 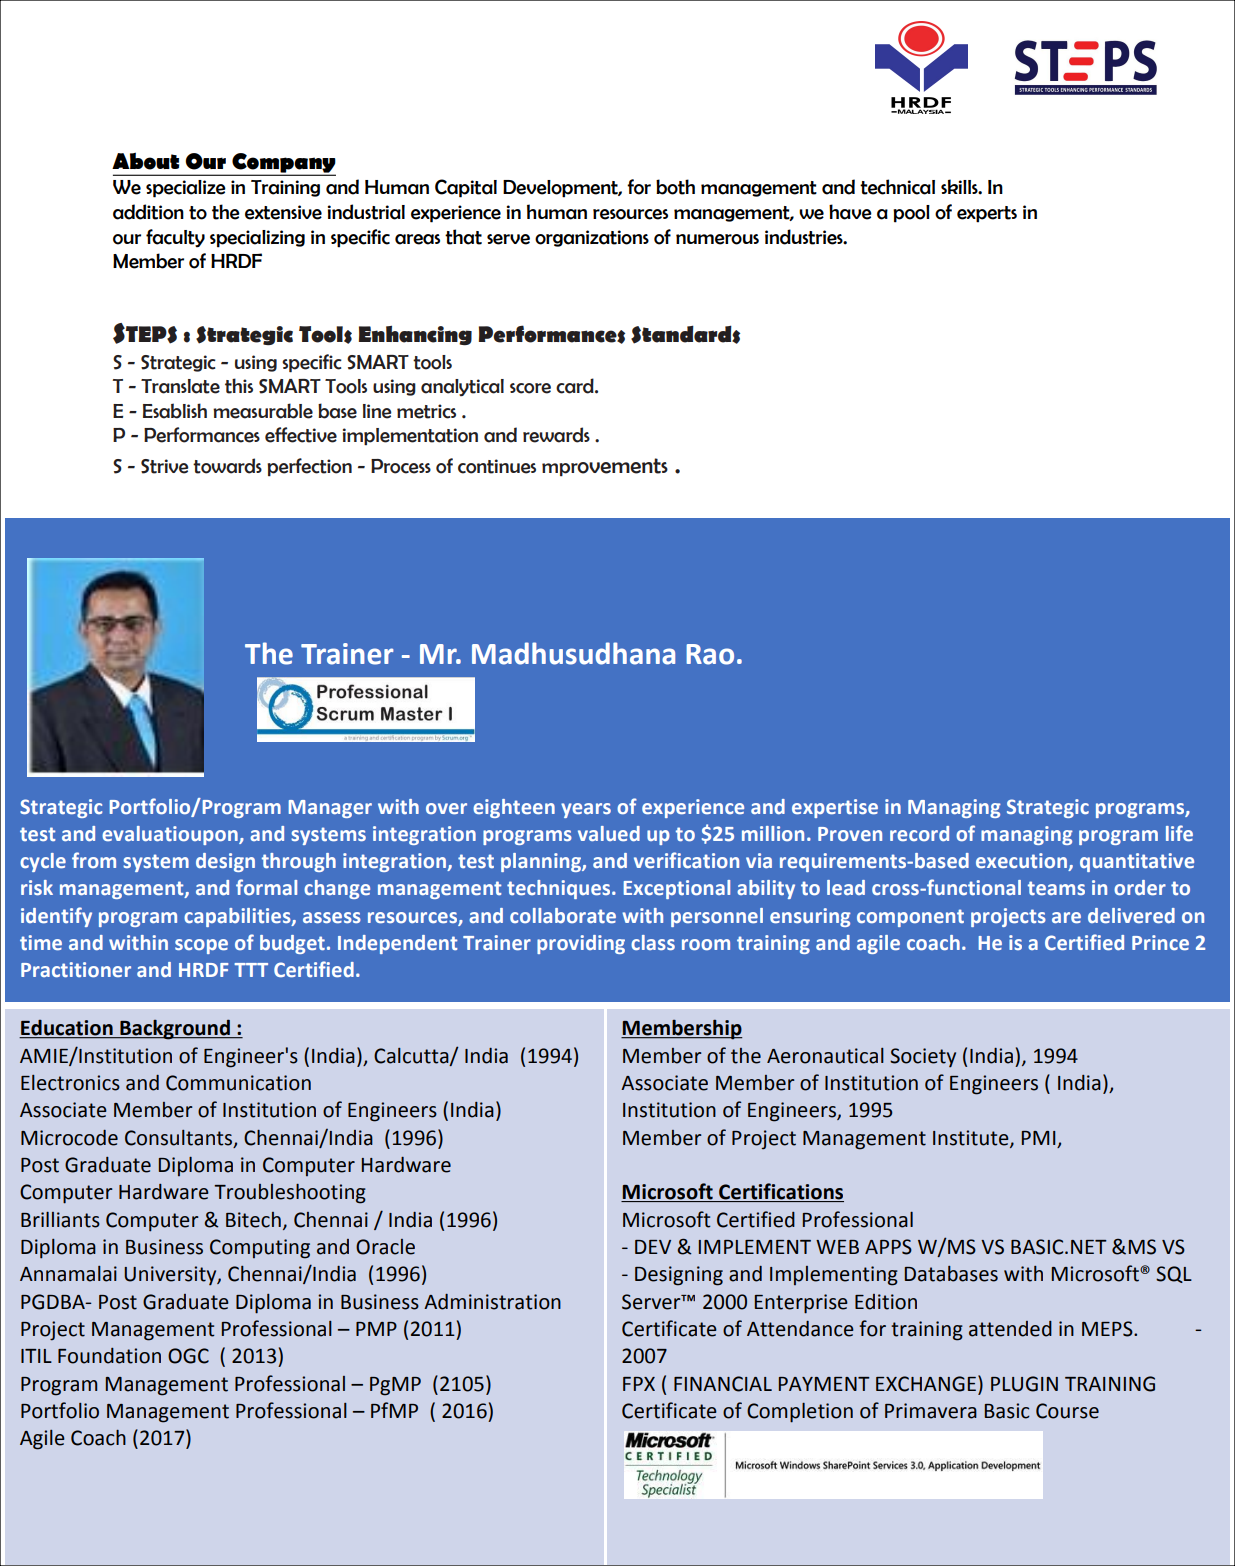 What do you see at coordinates (723, 1384) in the page?
I see `FINANCIAL` at bounding box center [723, 1384].
